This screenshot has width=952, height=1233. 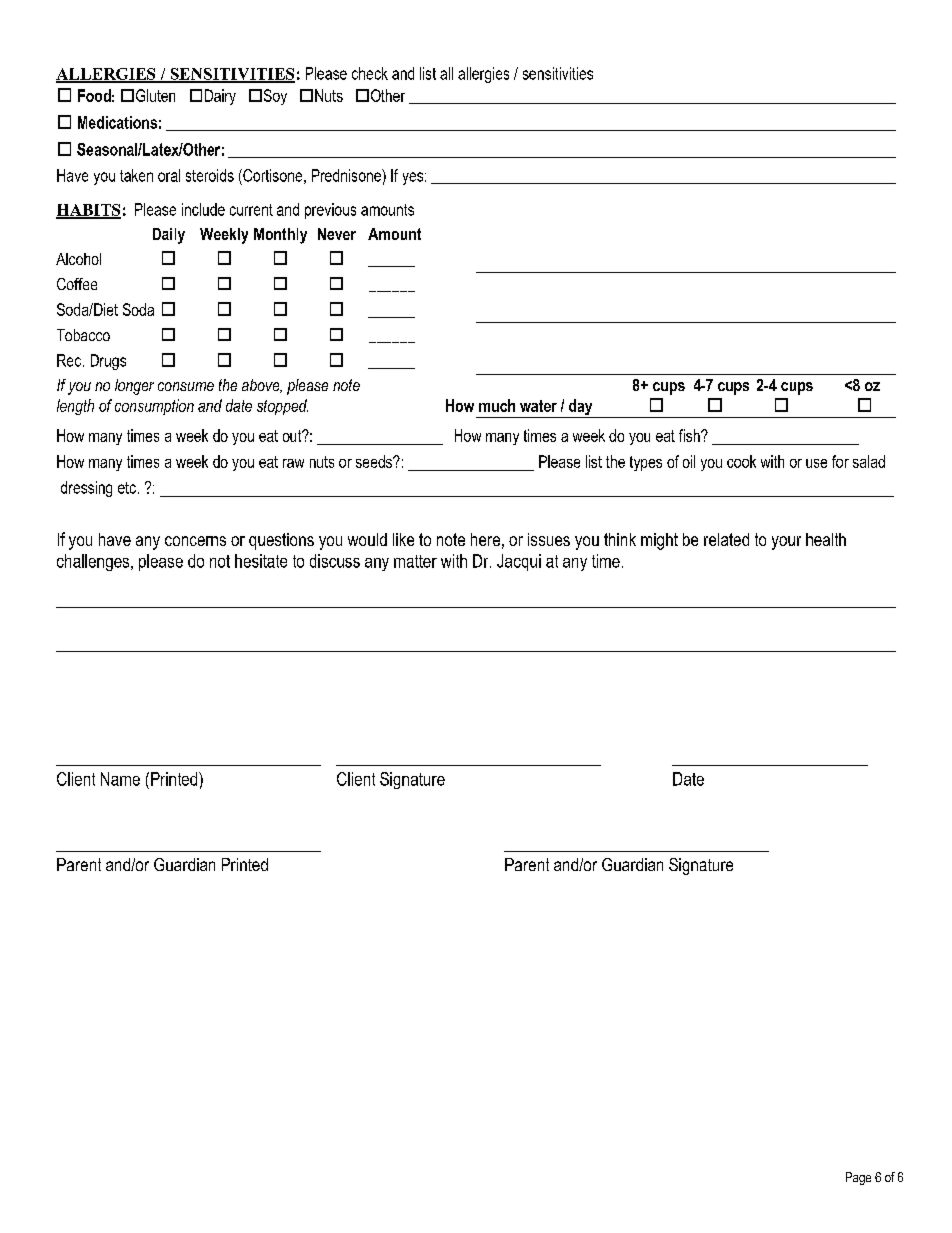 What do you see at coordinates (169, 175) in the screenshot?
I see `oral` at bounding box center [169, 175].
